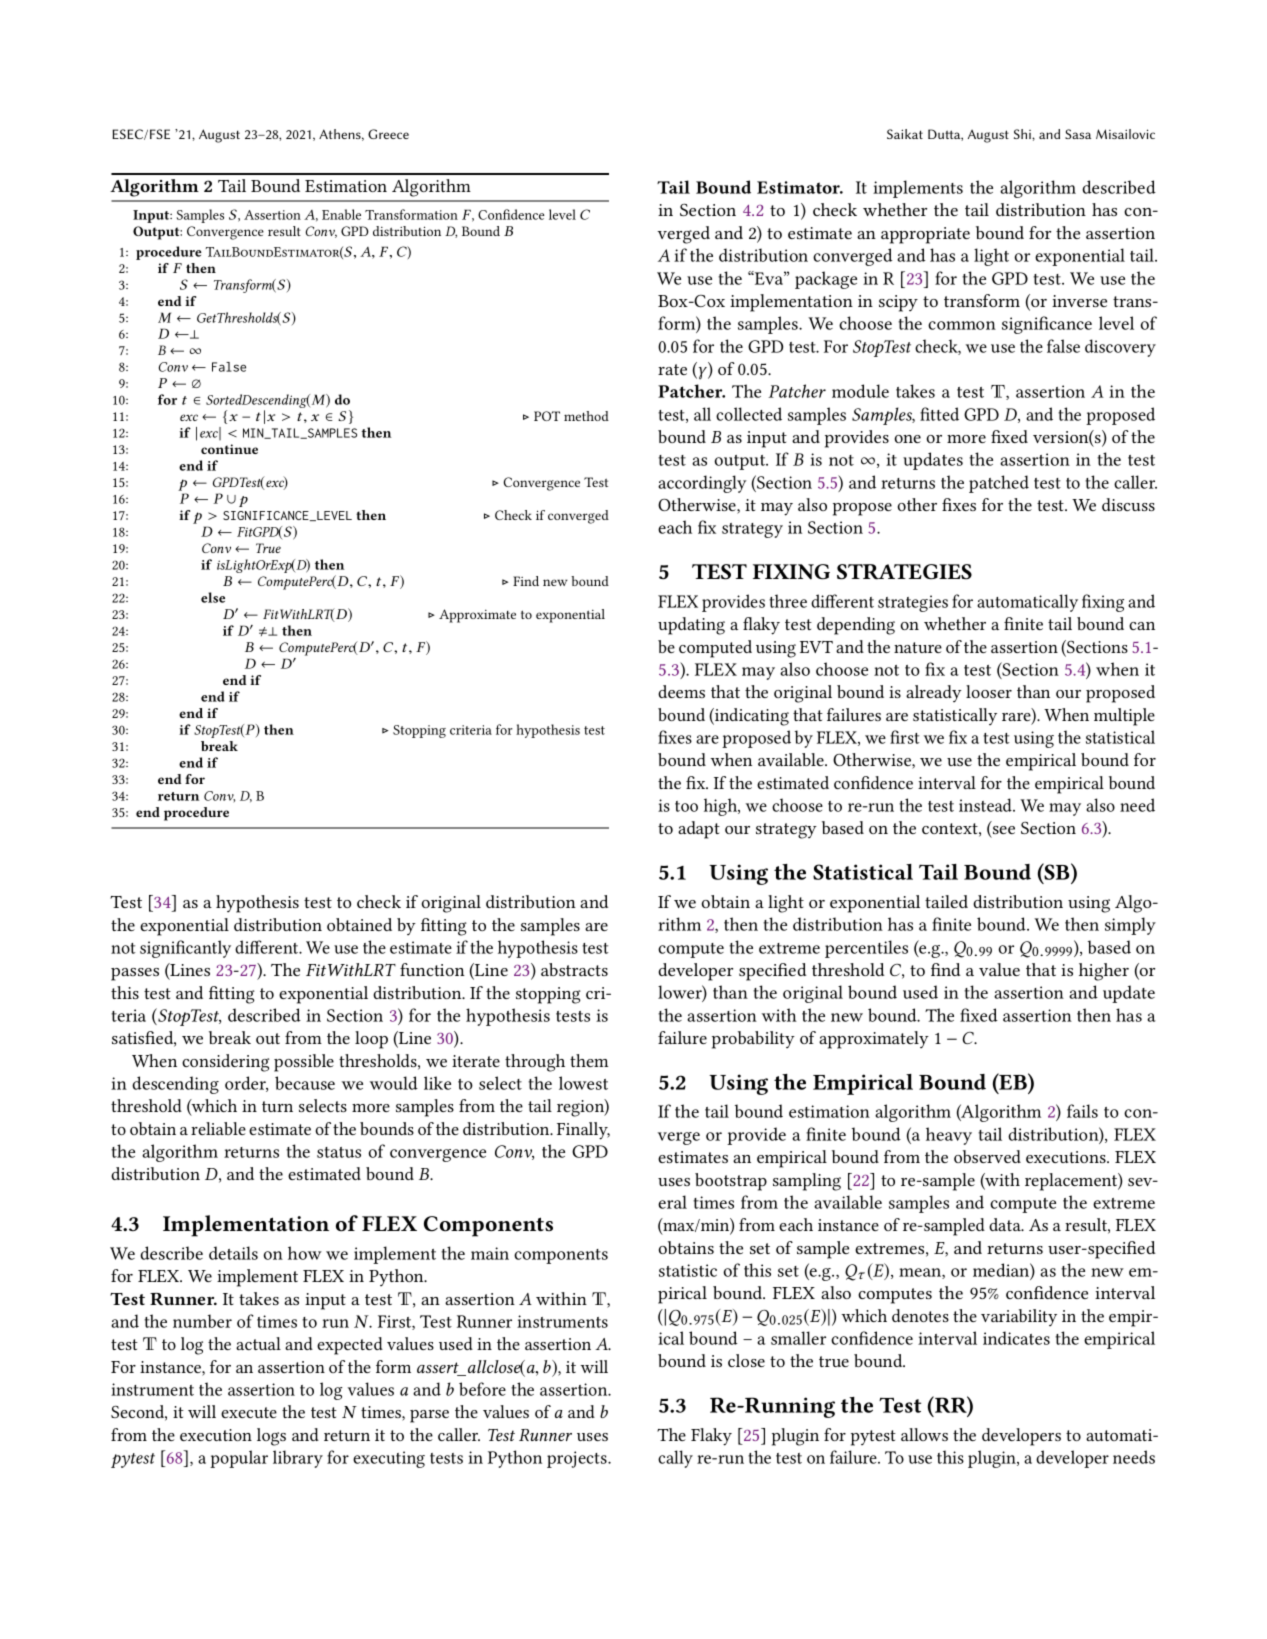  What do you see at coordinates (341, 214) in the screenshot?
I see `Enable` at bounding box center [341, 214].
